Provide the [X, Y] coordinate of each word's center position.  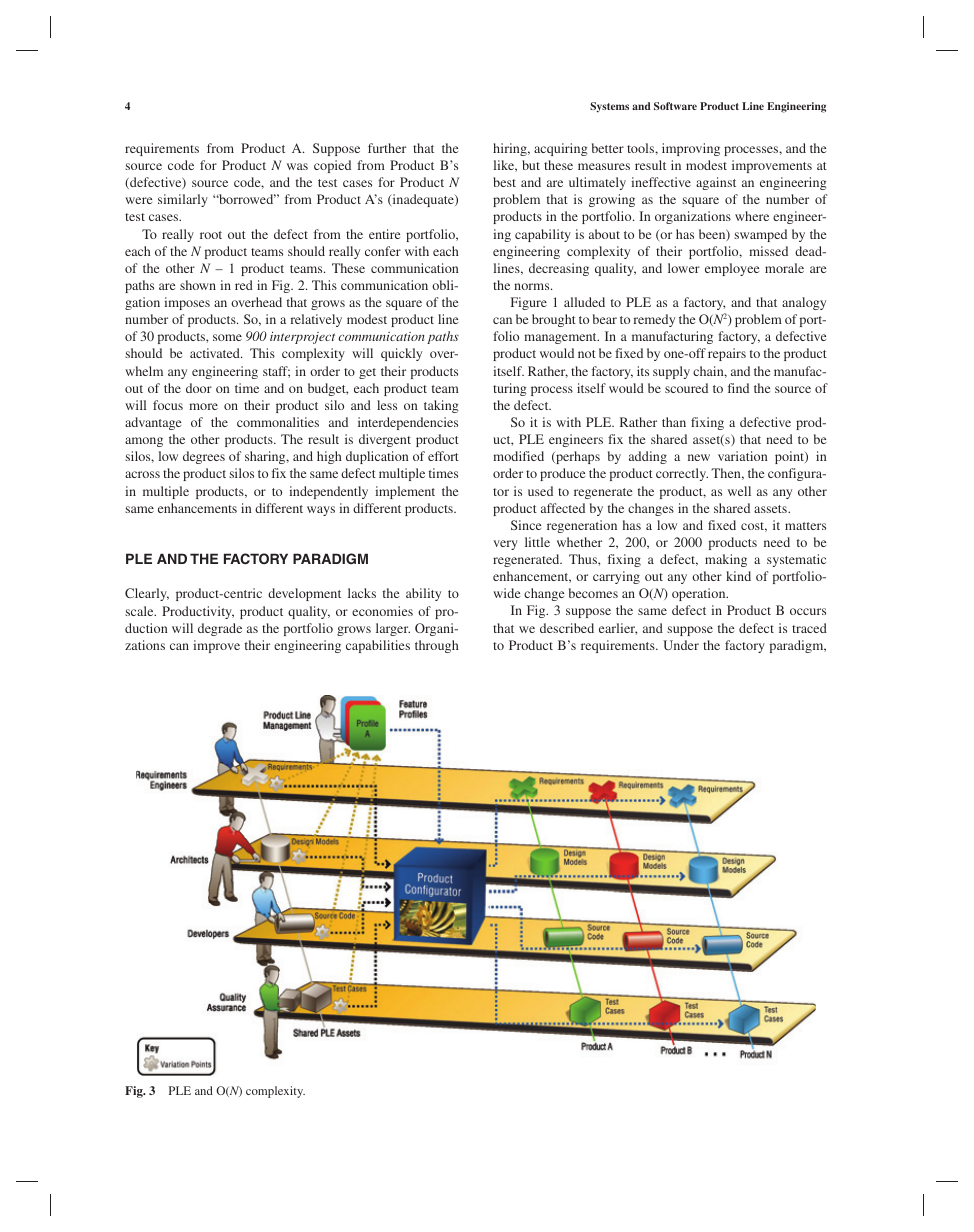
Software [675, 106]
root [211, 235]
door [199, 388]
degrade [220, 629]
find [738, 388]
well [739, 491]
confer [383, 251]
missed [768, 251]
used [540, 491]
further [387, 148]
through [437, 646]
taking [441, 406]
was [297, 166]
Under [681, 645]
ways [321, 511]
